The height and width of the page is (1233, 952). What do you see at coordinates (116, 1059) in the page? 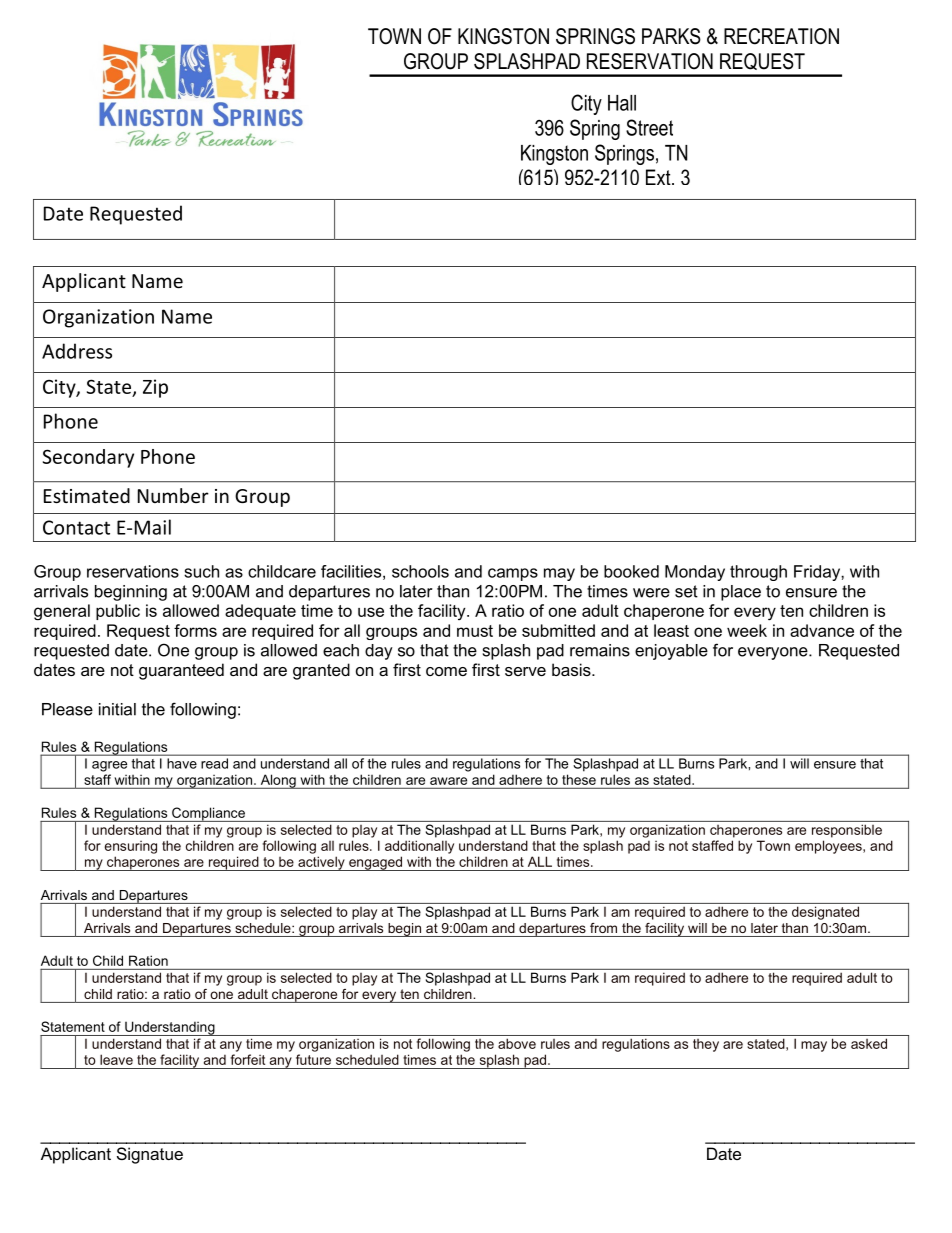
I see `leave` at bounding box center [116, 1059].
